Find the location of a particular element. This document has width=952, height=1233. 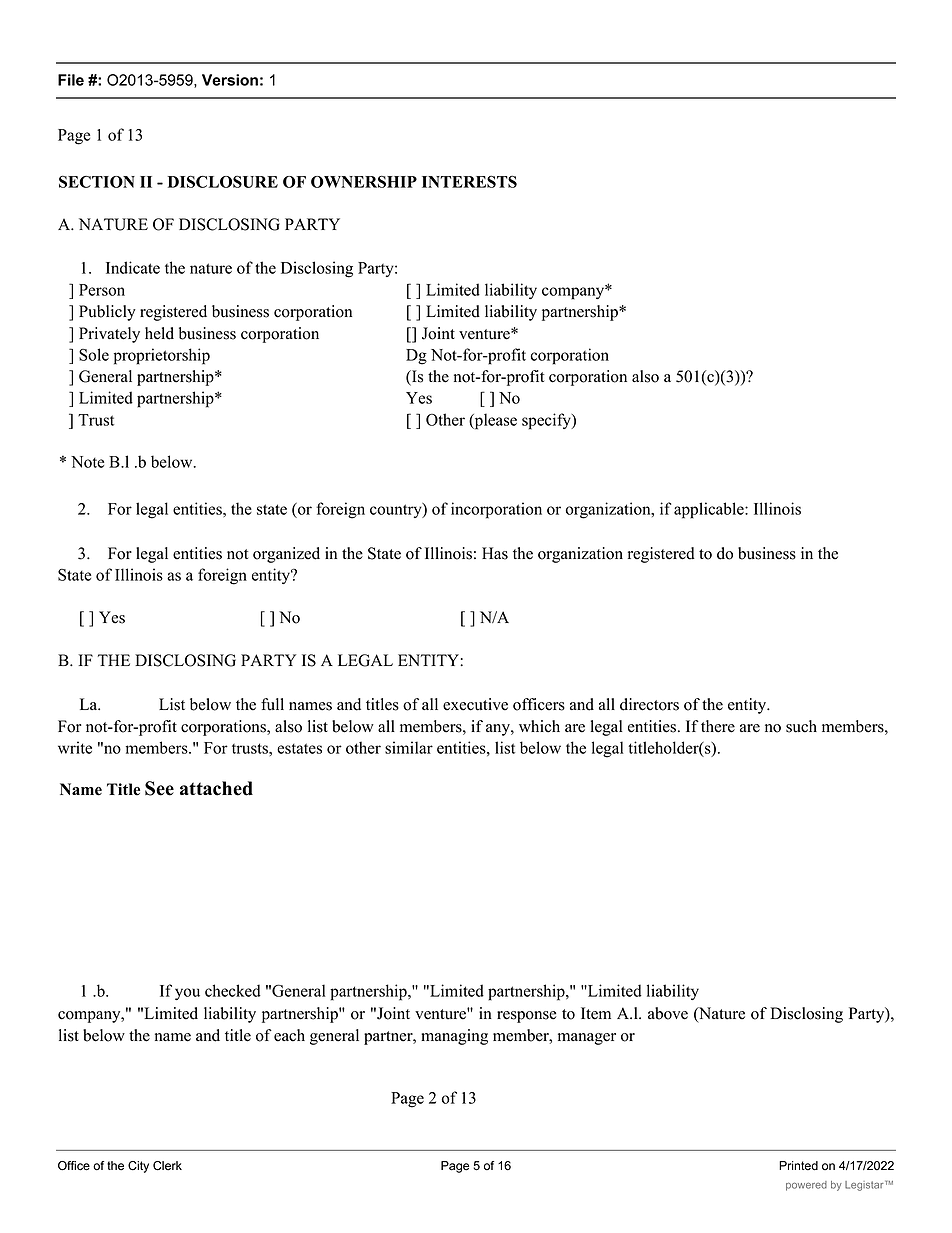

Version is located at coordinates (230, 80).
